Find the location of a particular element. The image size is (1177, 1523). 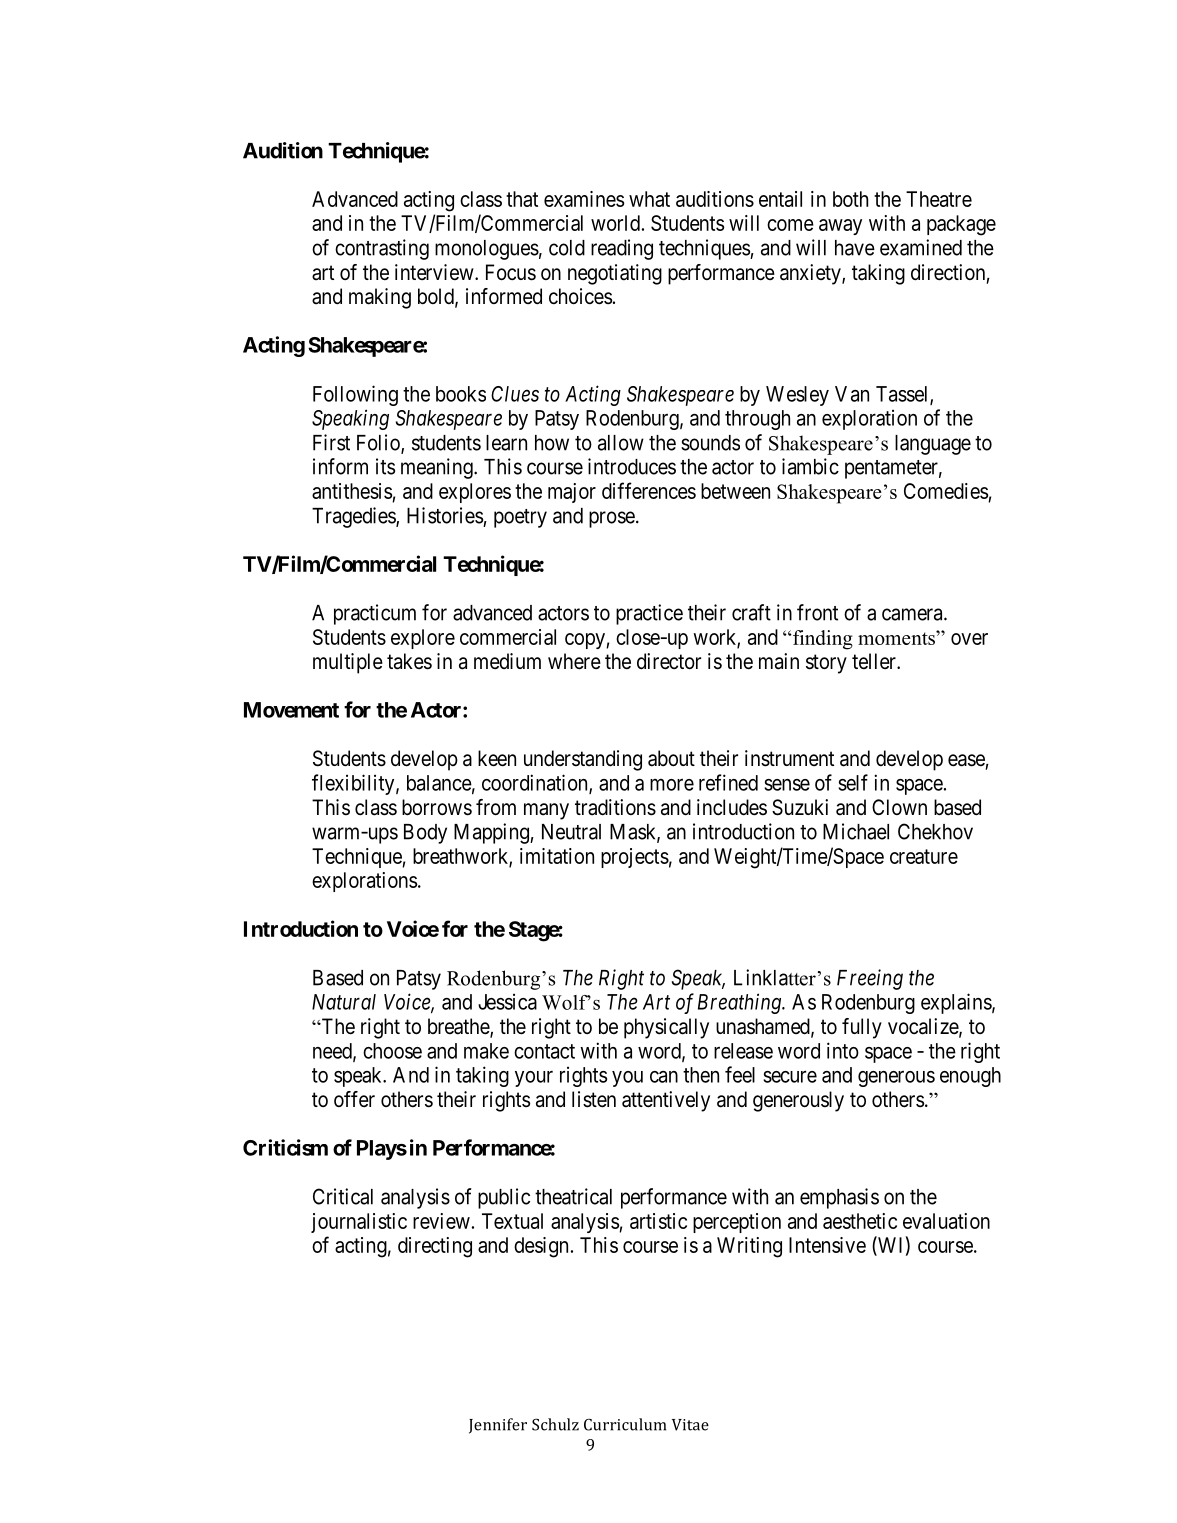

Curriculum is located at coordinates (625, 1424).
